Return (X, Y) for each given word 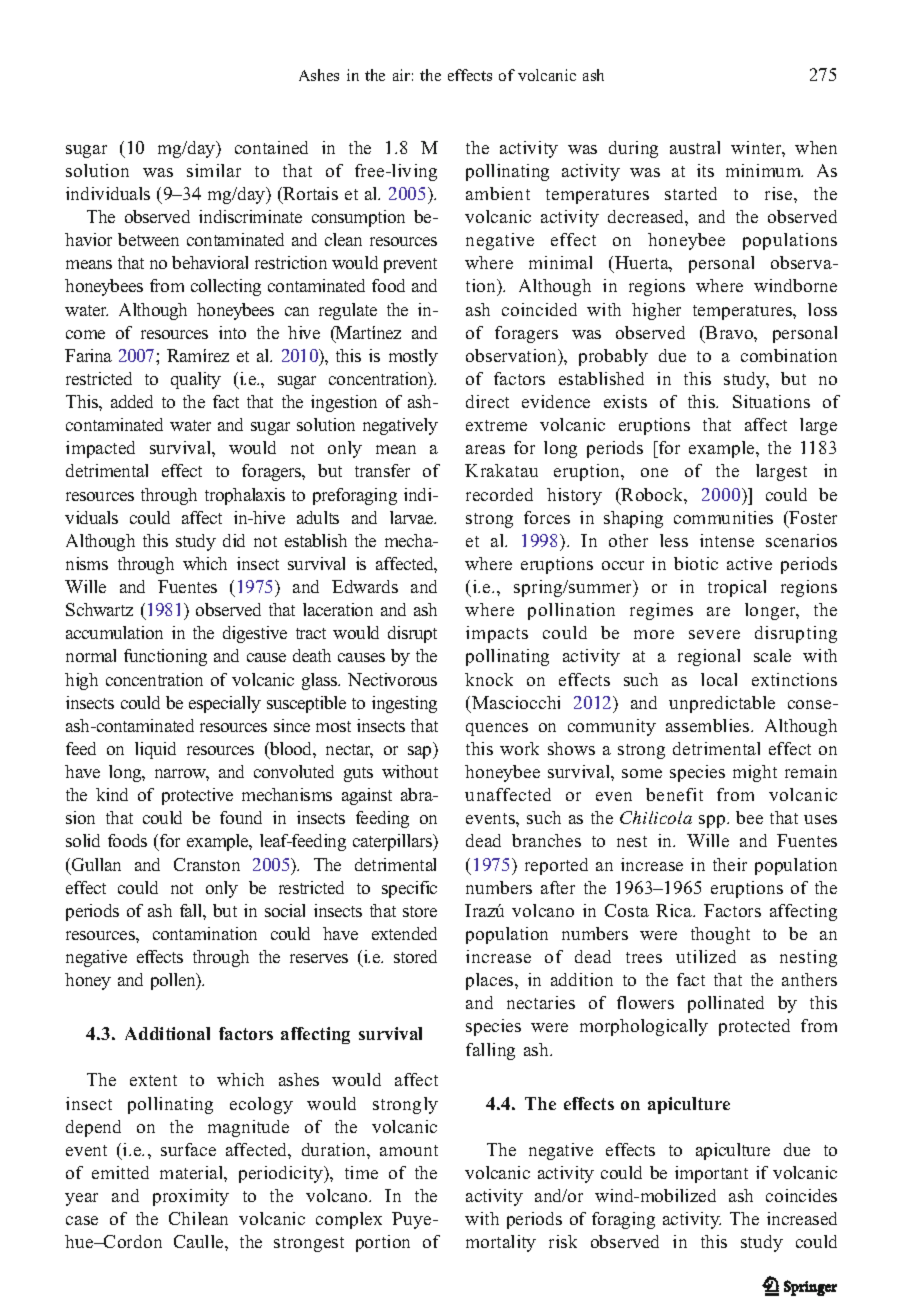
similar (214, 170)
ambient (498, 193)
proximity (191, 1197)
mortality (501, 1243)
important (711, 1174)
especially (225, 704)
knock (489, 679)
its (705, 170)
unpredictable (722, 704)
